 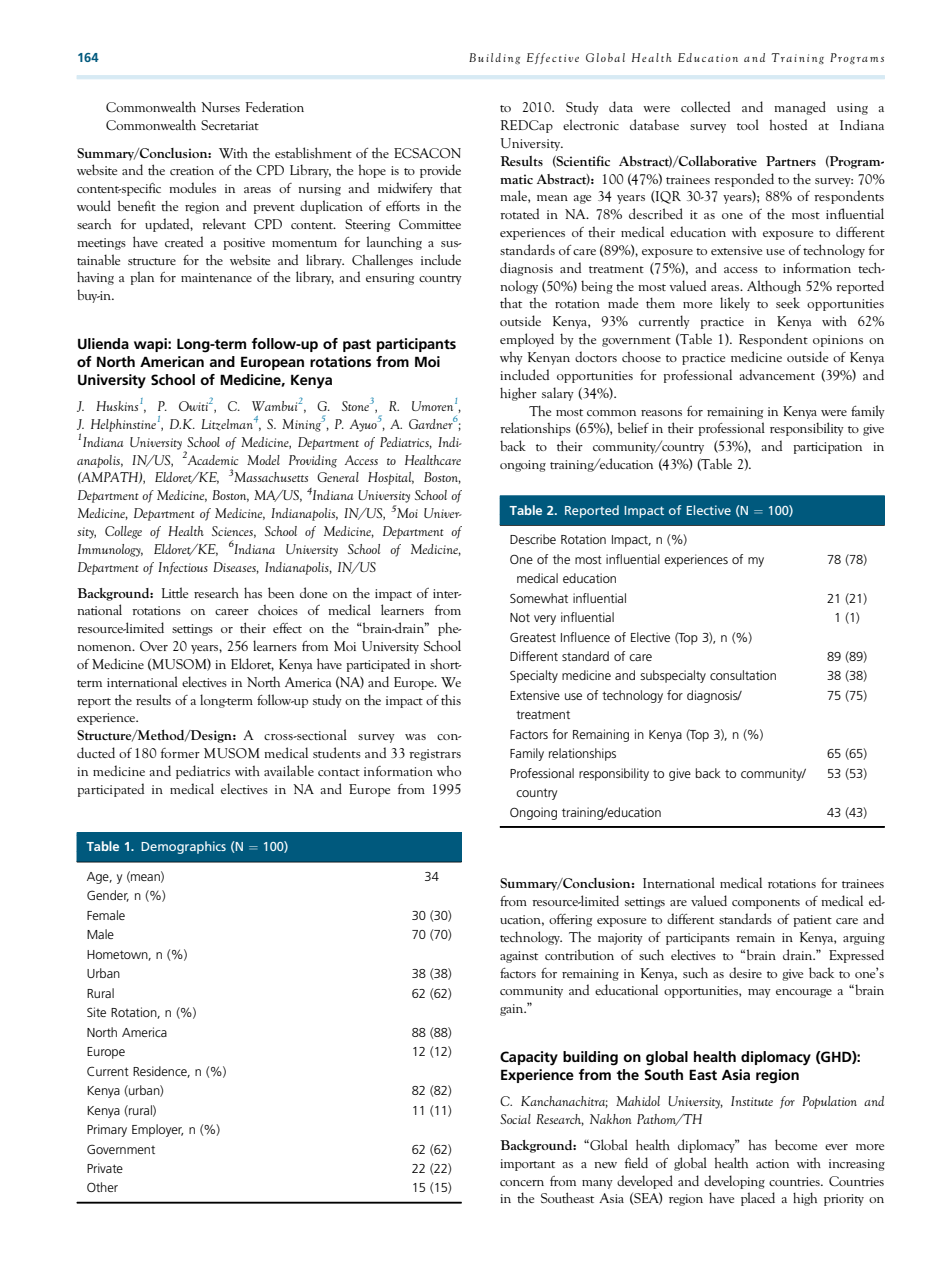 What do you see at coordinates (175, 592) in the screenshot?
I see `Little` at bounding box center [175, 592].
